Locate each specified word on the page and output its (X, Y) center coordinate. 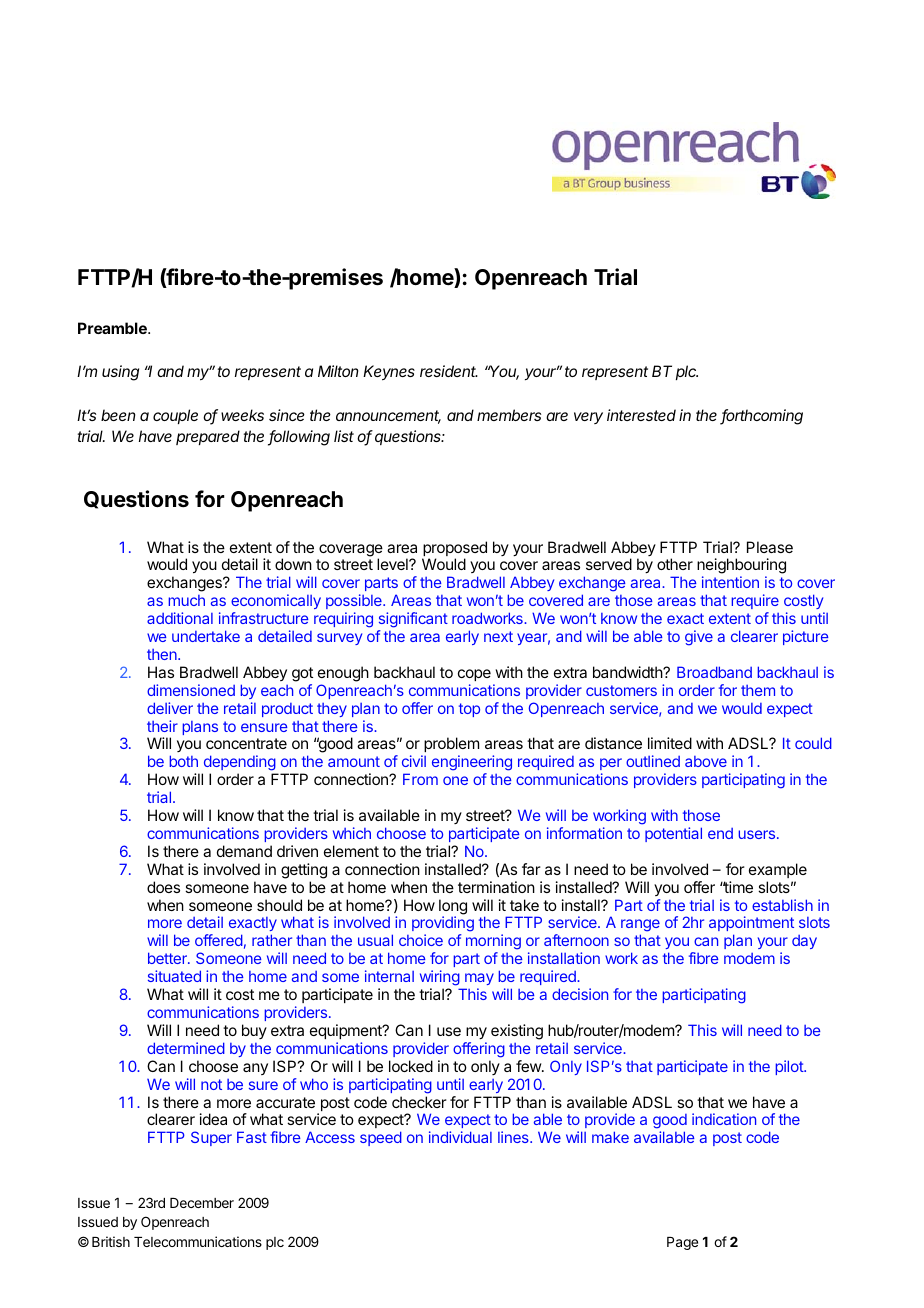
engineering (472, 764)
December (202, 1203)
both (183, 761)
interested (641, 415)
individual (460, 1137)
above (706, 761)
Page (682, 1243)
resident (449, 371)
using (120, 373)
